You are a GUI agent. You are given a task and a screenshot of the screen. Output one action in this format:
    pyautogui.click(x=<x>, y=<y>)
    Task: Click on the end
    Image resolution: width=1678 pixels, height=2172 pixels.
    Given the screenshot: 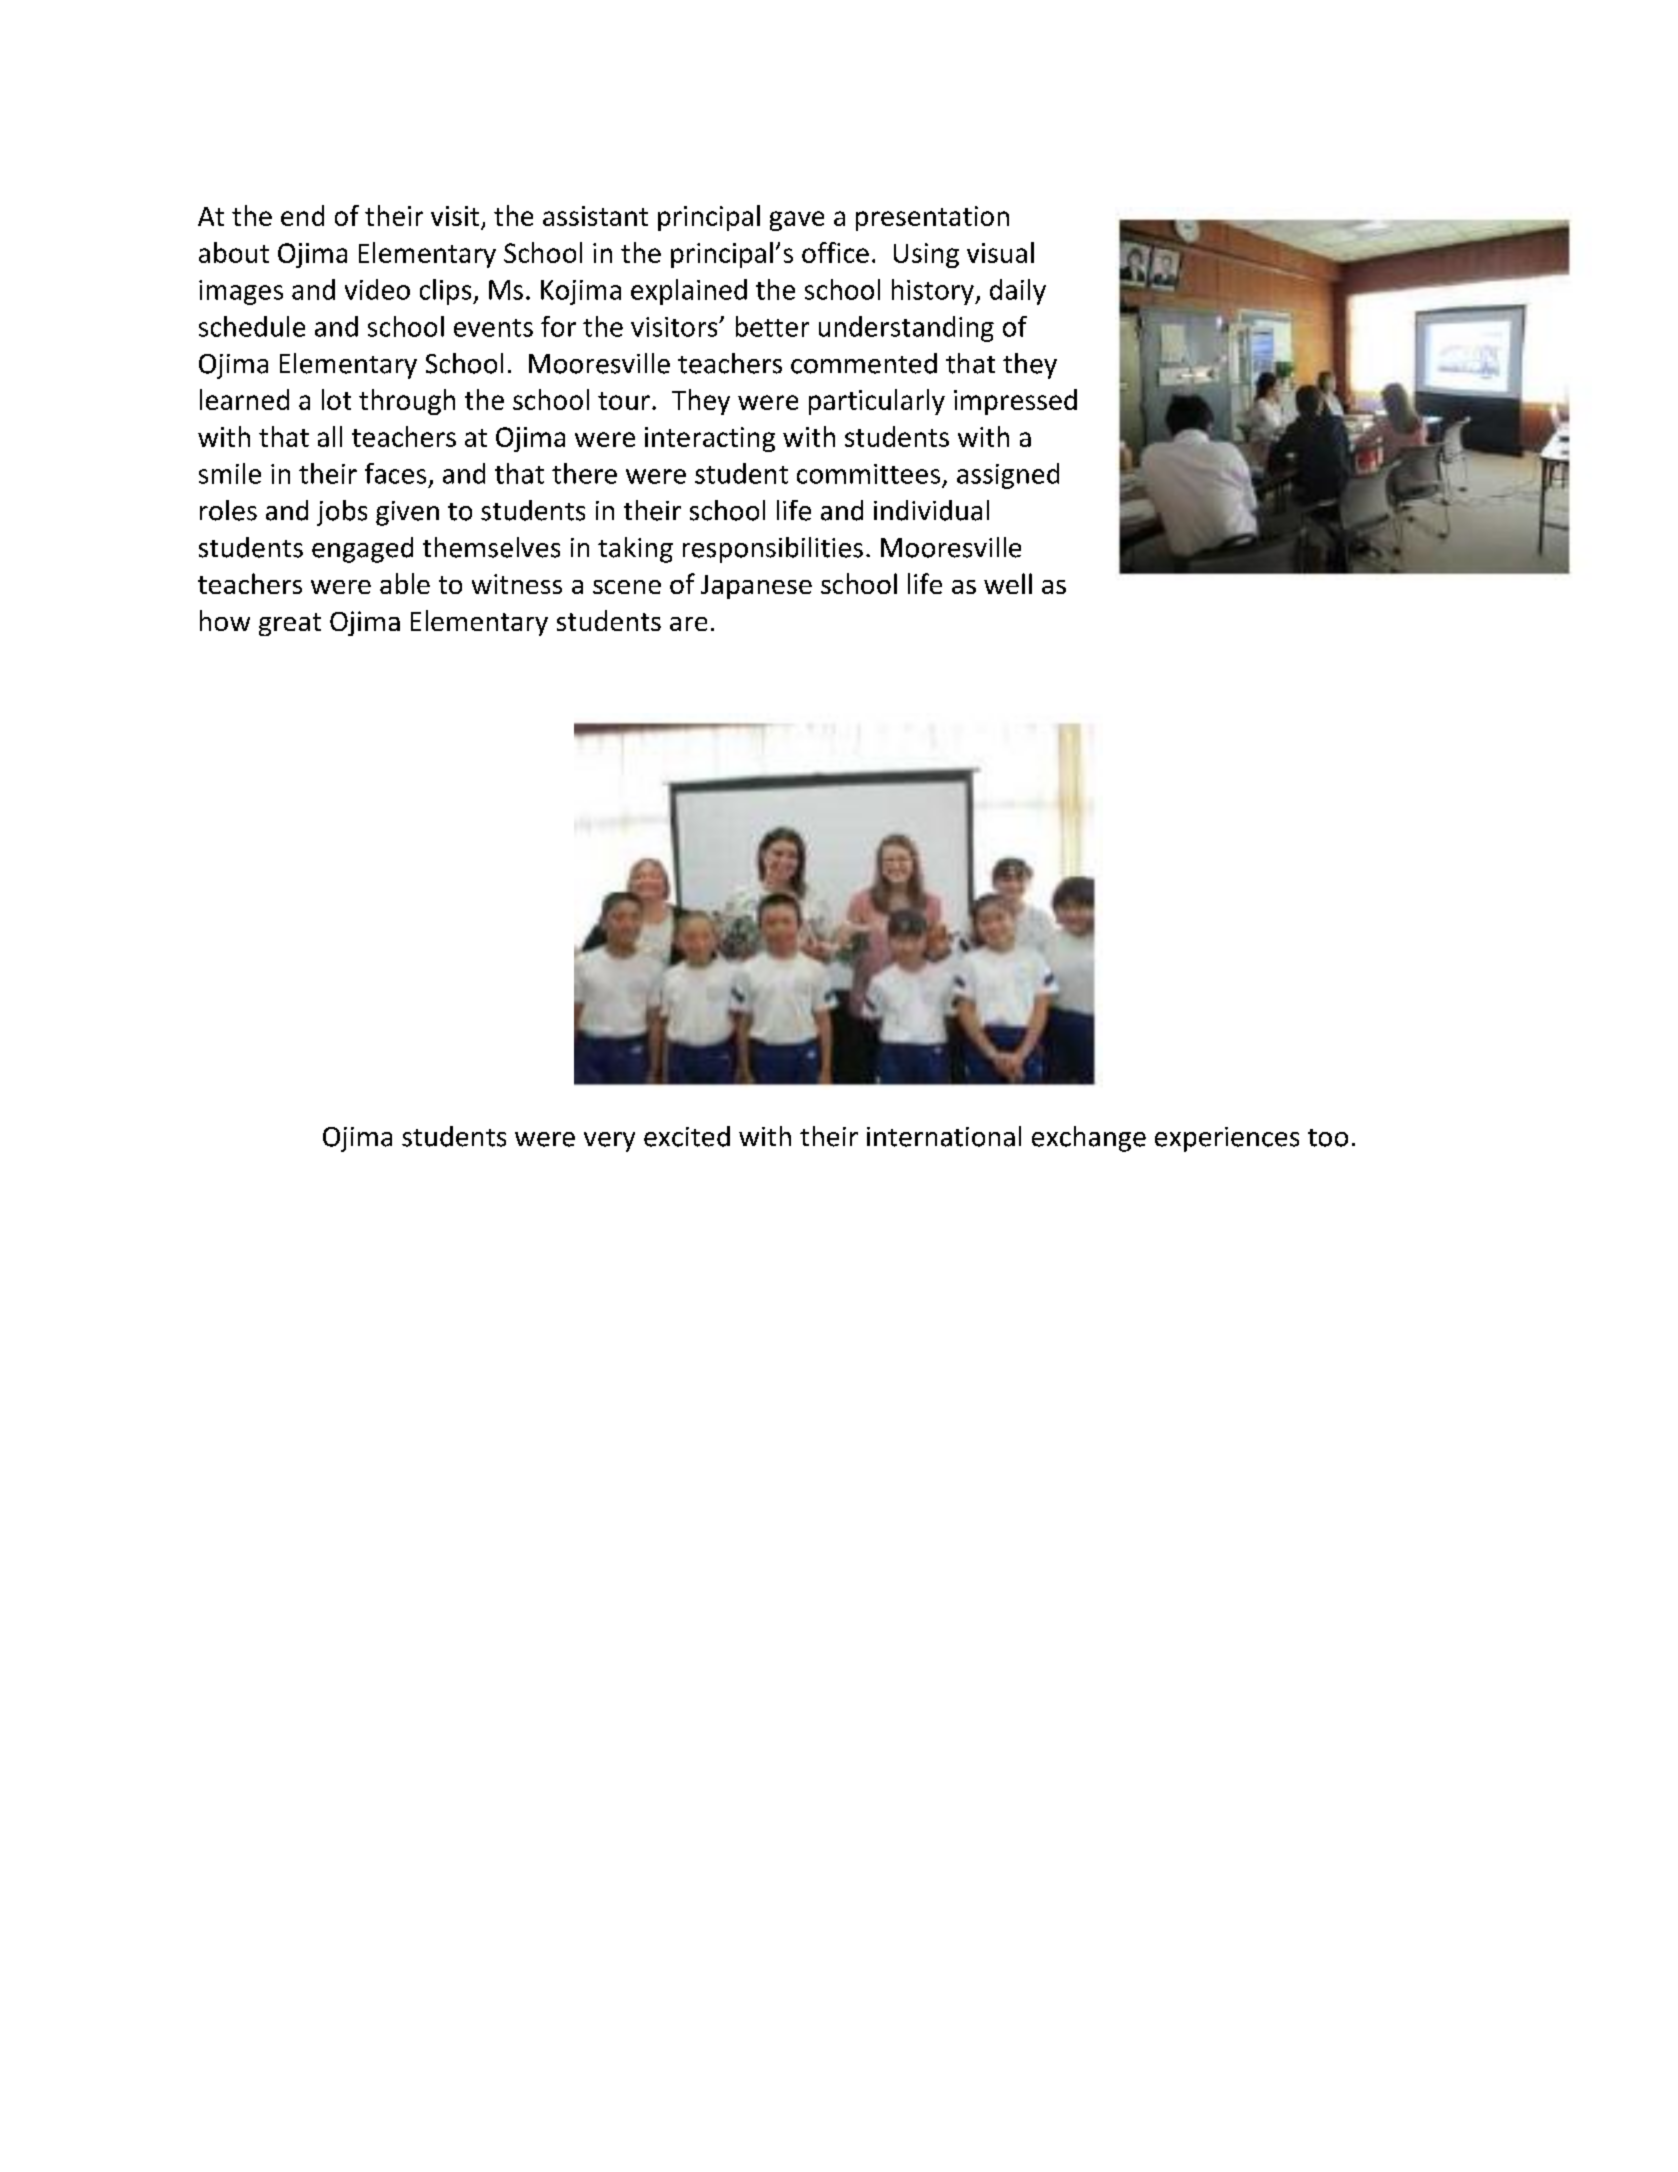 What is the action you would take?
    pyautogui.click(x=302, y=215)
